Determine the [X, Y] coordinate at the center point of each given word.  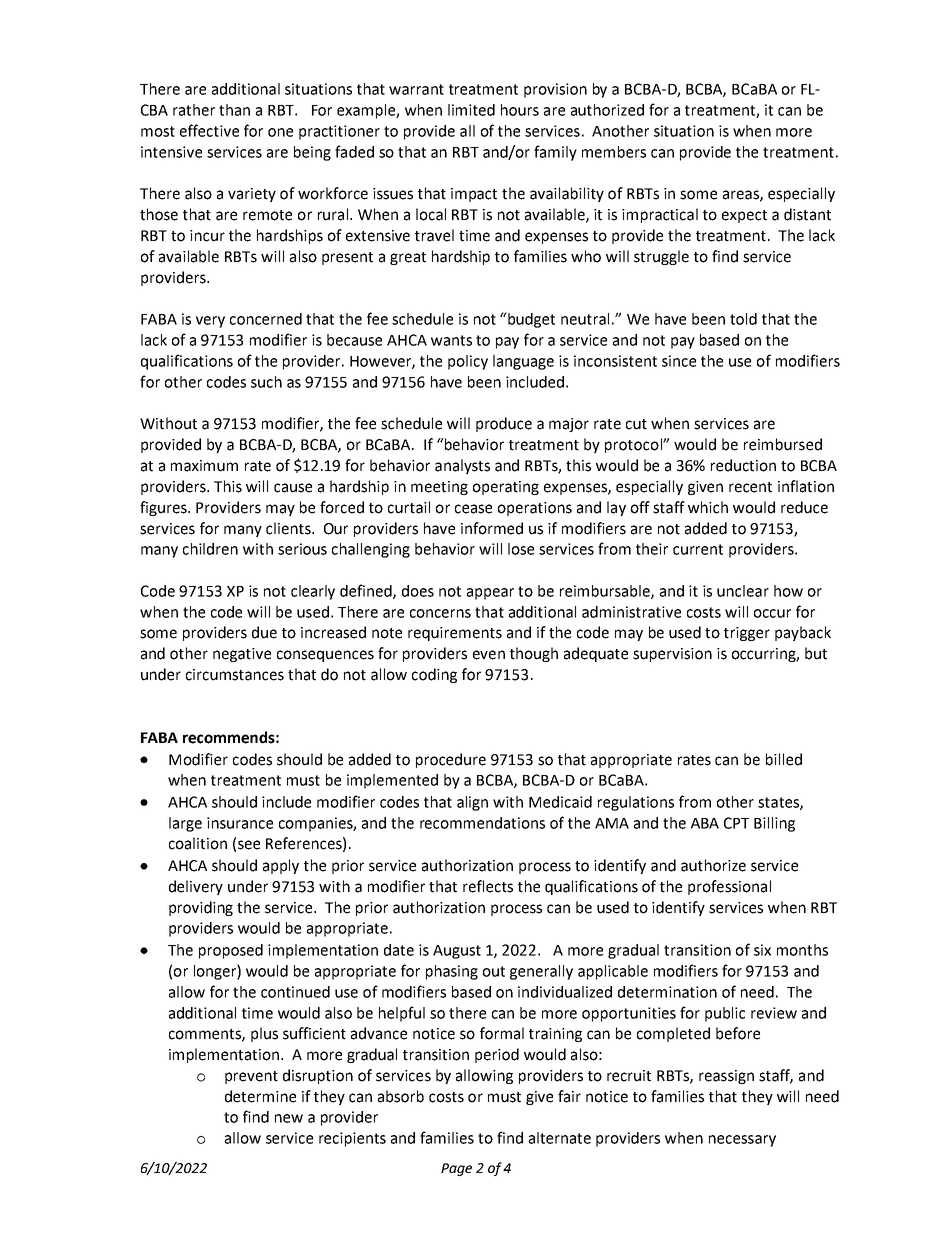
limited [471, 110]
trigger [747, 634]
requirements [455, 634]
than [234, 110]
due [264, 632]
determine [260, 1096]
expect [744, 216]
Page [456, 1169]
